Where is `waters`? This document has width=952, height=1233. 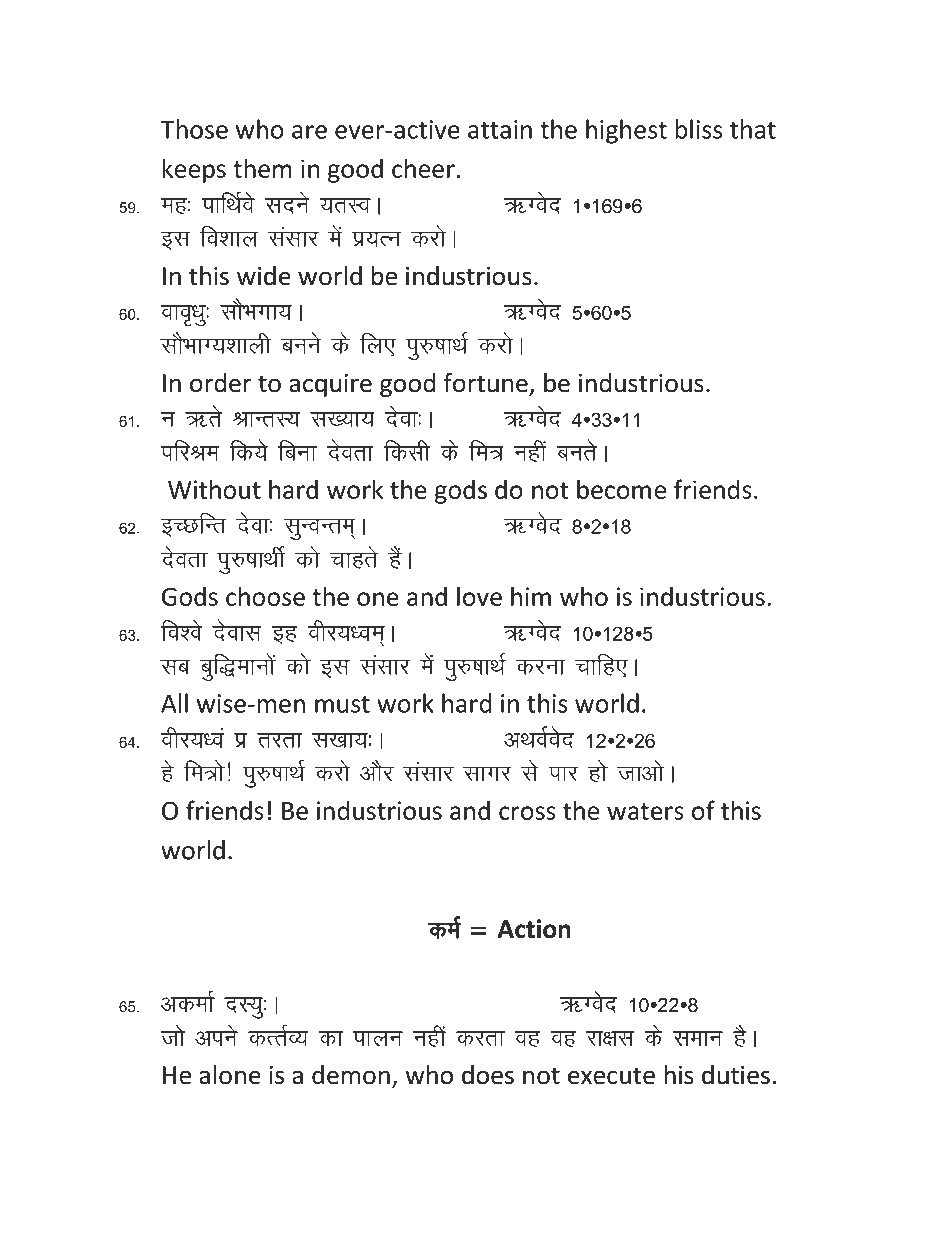 waters is located at coordinates (645, 811).
